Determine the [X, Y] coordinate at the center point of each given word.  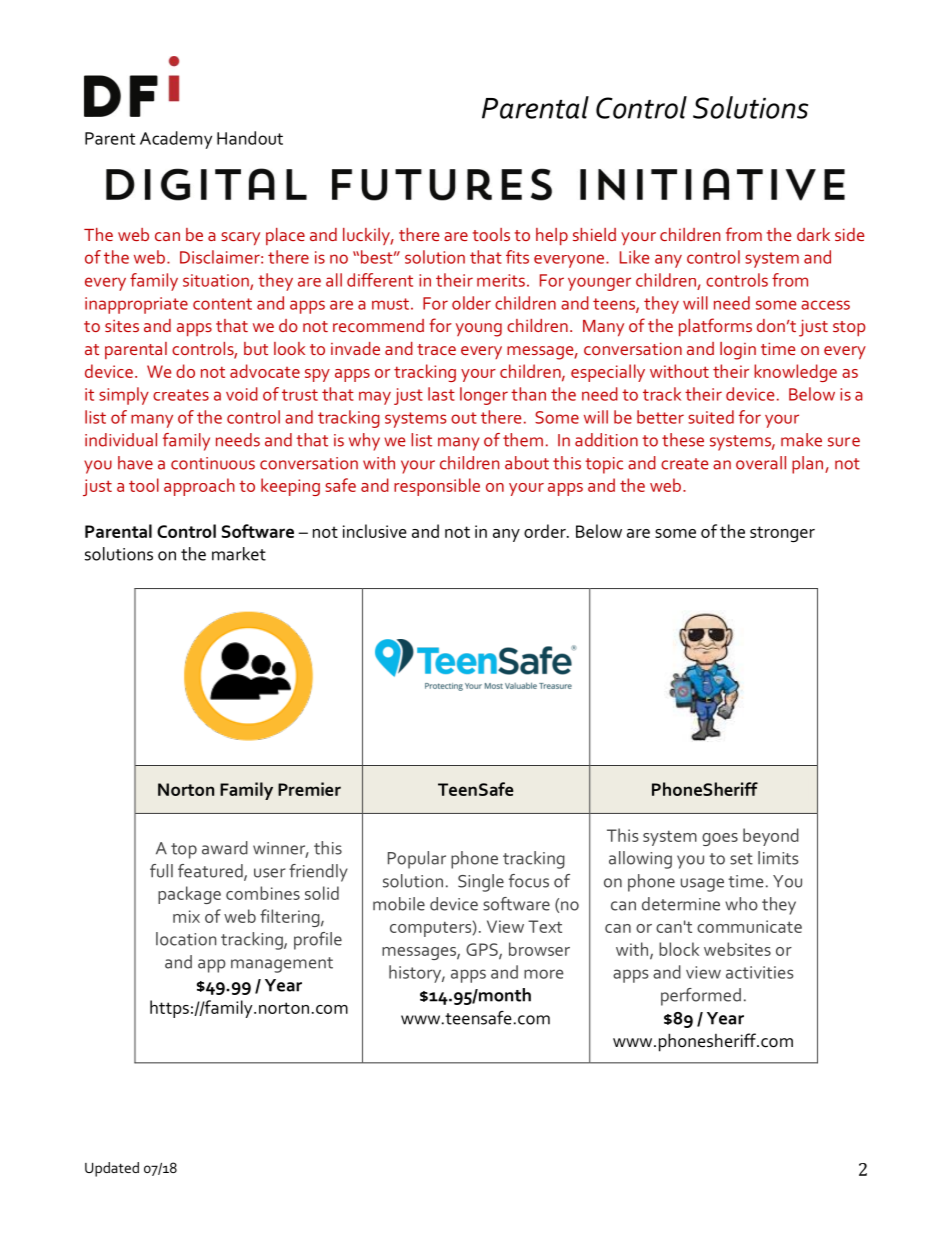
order [546, 531]
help [552, 236]
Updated [112, 1169]
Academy [176, 140]
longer [484, 396]
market [239, 554]
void [242, 394]
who [741, 904]
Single [481, 883]
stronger [782, 534]
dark [813, 234]
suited [711, 417]
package [189, 895]
